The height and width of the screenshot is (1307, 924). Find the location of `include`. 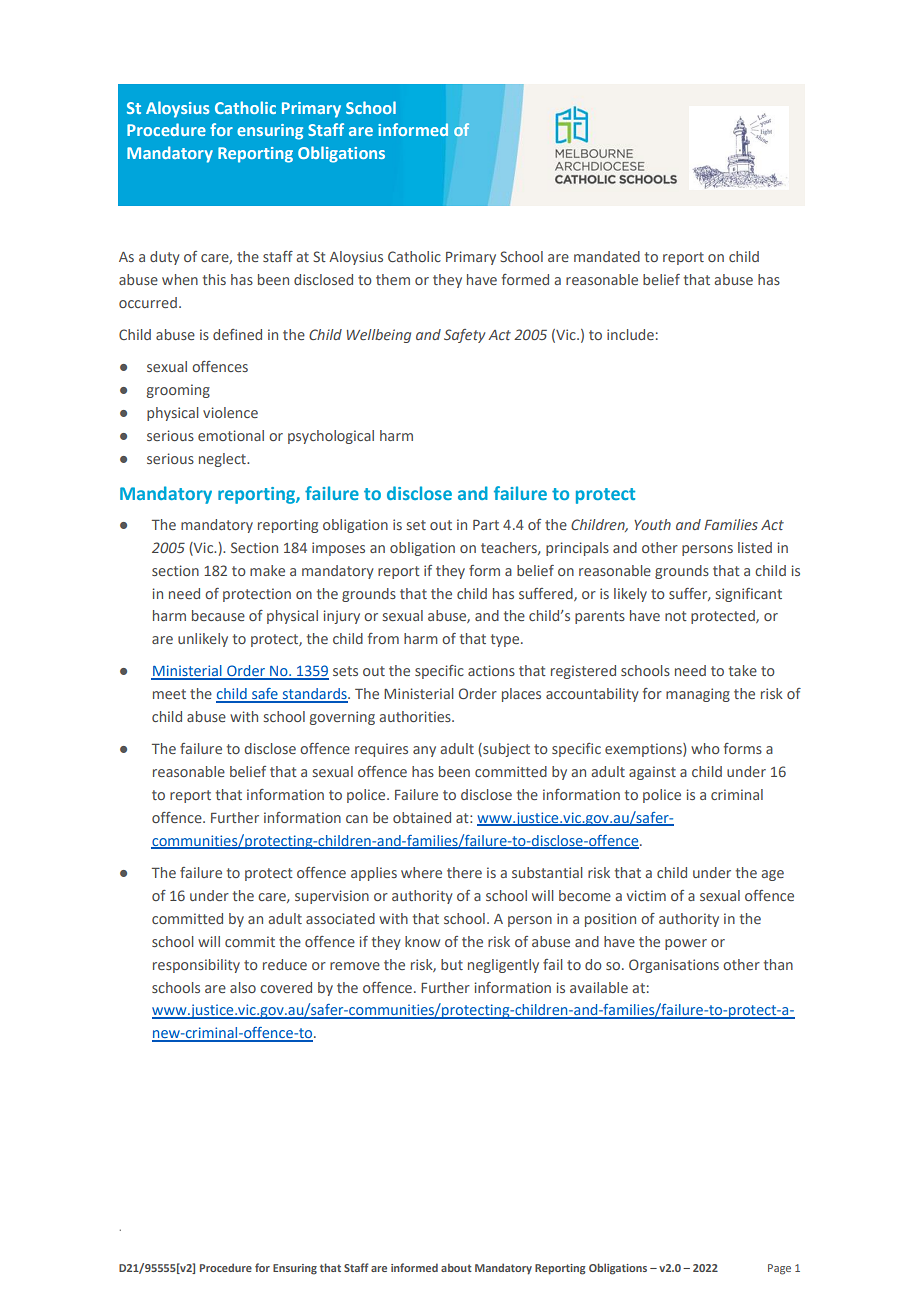

include is located at coordinates (630, 334).
